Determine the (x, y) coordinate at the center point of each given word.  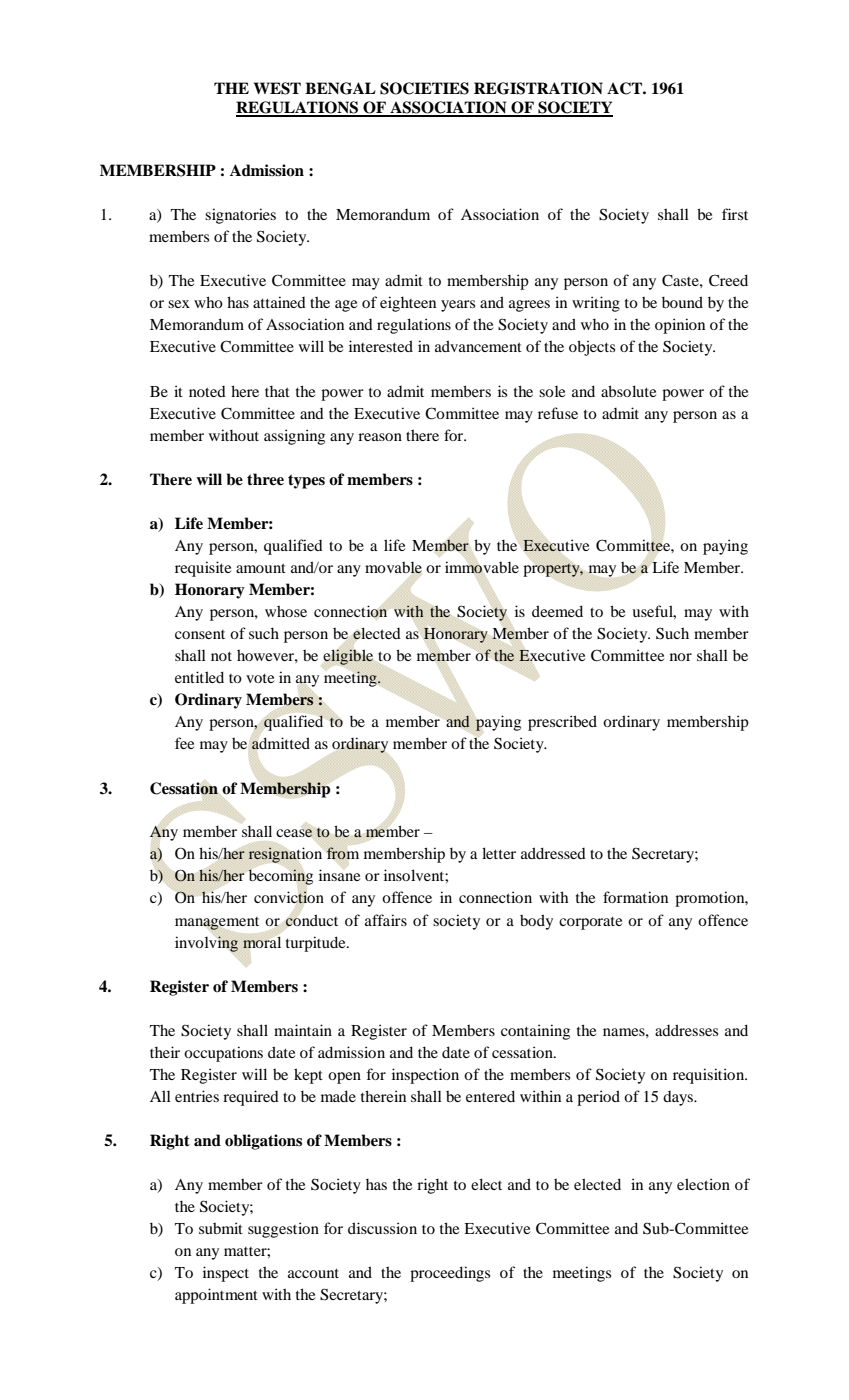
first (735, 214)
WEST (277, 88)
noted (207, 391)
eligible (348, 657)
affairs (386, 920)
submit (221, 1228)
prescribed (562, 723)
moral (262, 942)
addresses (686, 1030)
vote (260, 678)
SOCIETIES (424, 88)
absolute (628, 391)
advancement (478, 346)
